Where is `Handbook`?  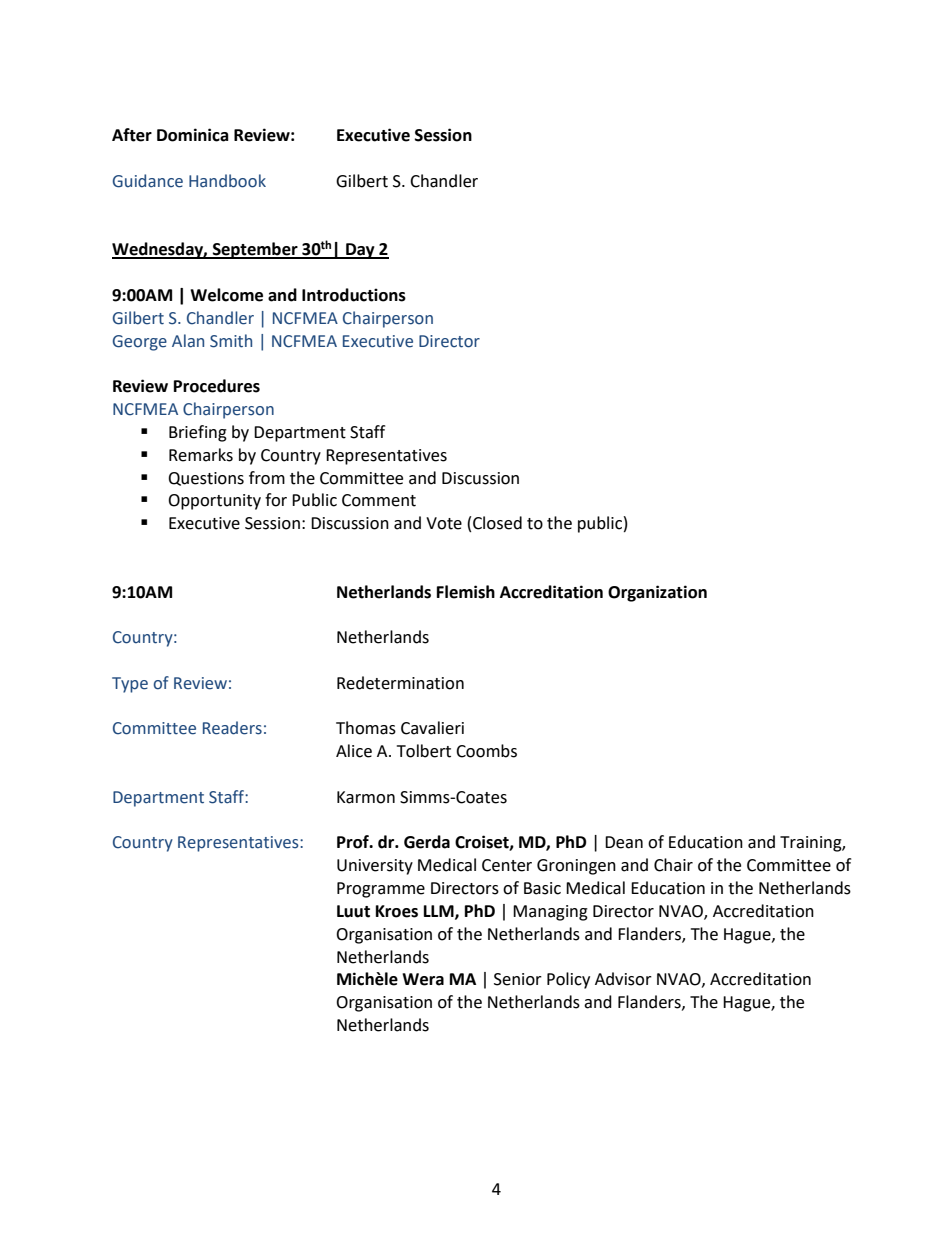
Handbook is located at coordinates (227, 181).
